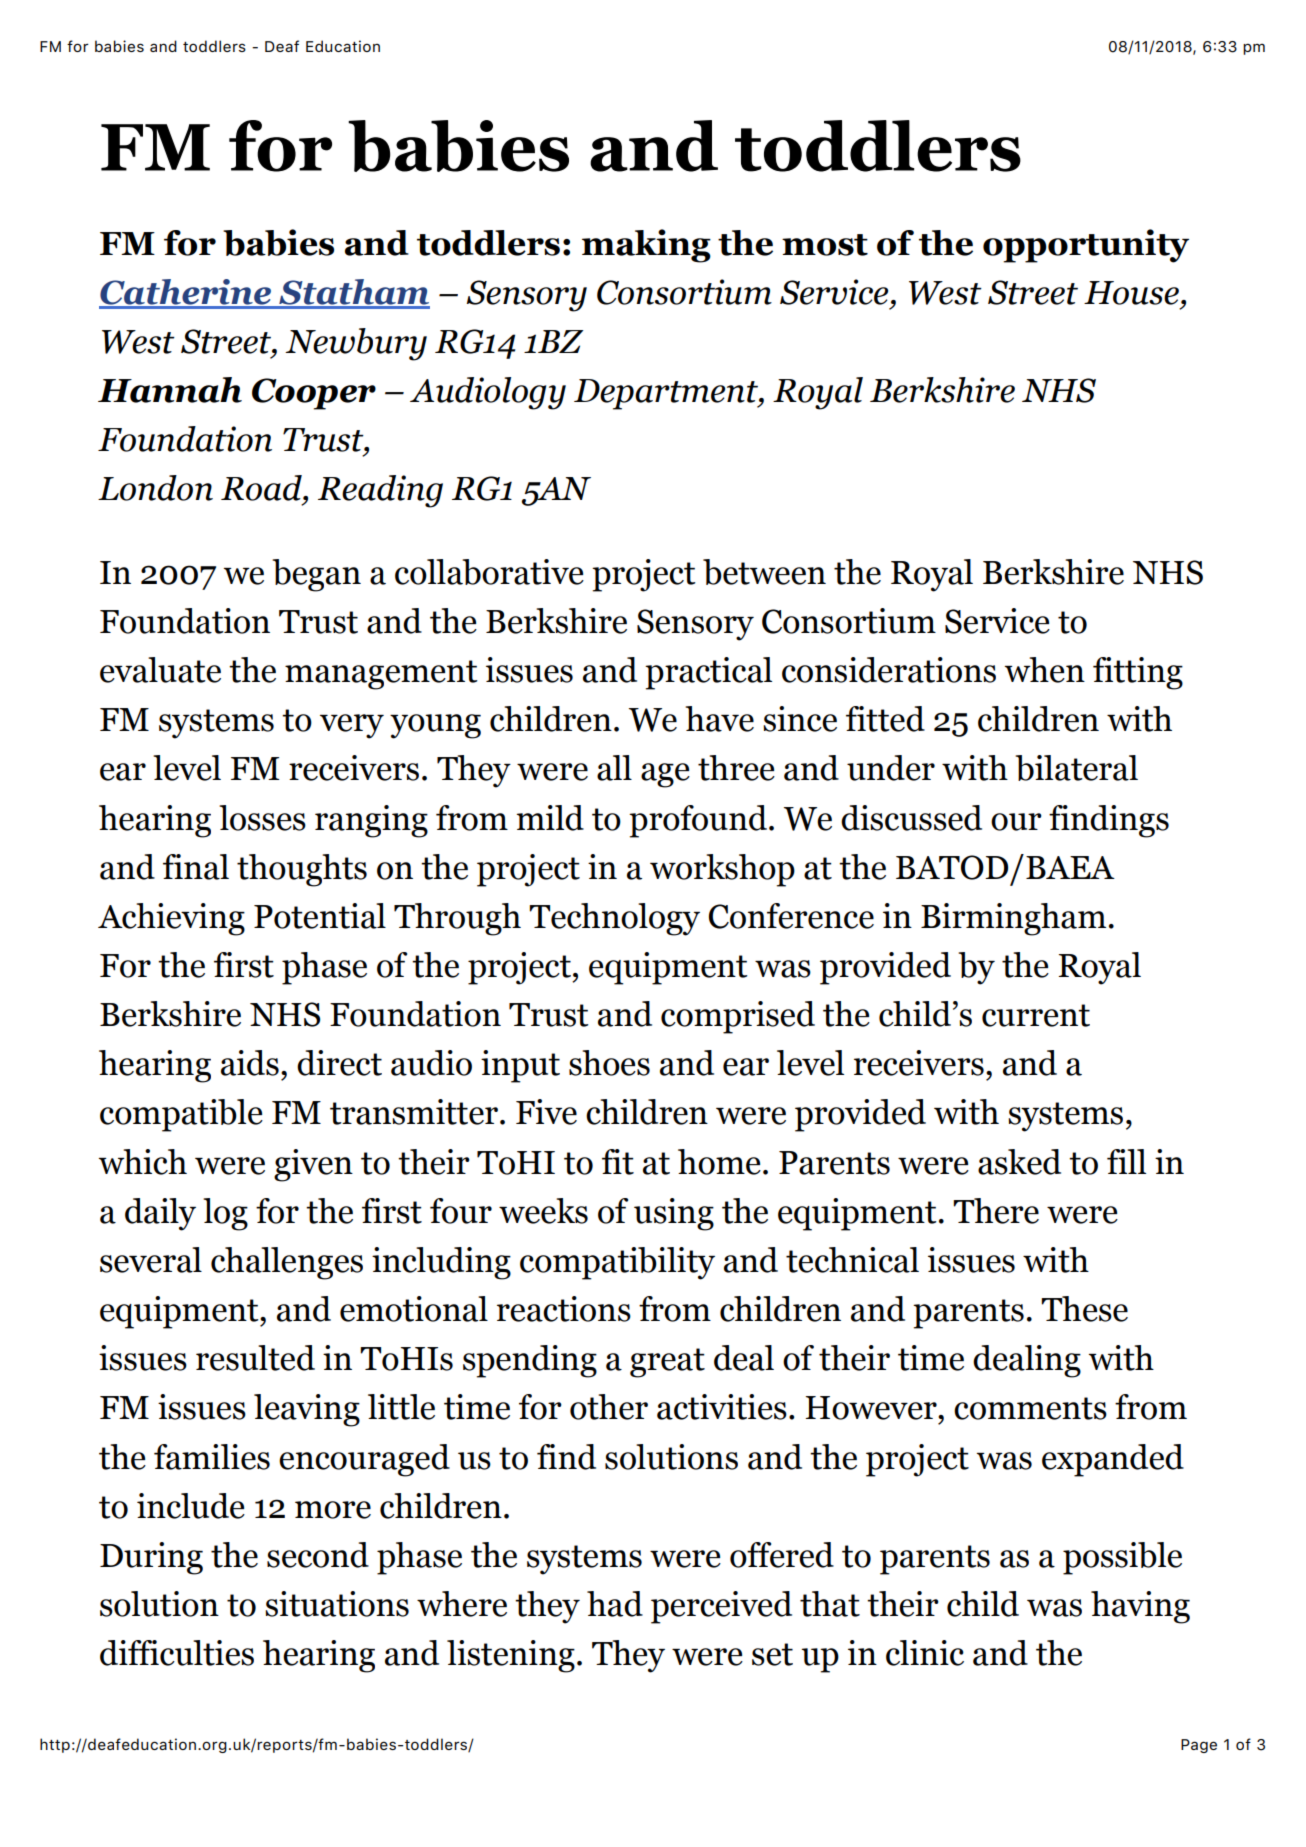 This screenshot has height=1847, width=1306. Describe the element at coordinates (262, 818) in the screenshot. I see `losses` at that location.
